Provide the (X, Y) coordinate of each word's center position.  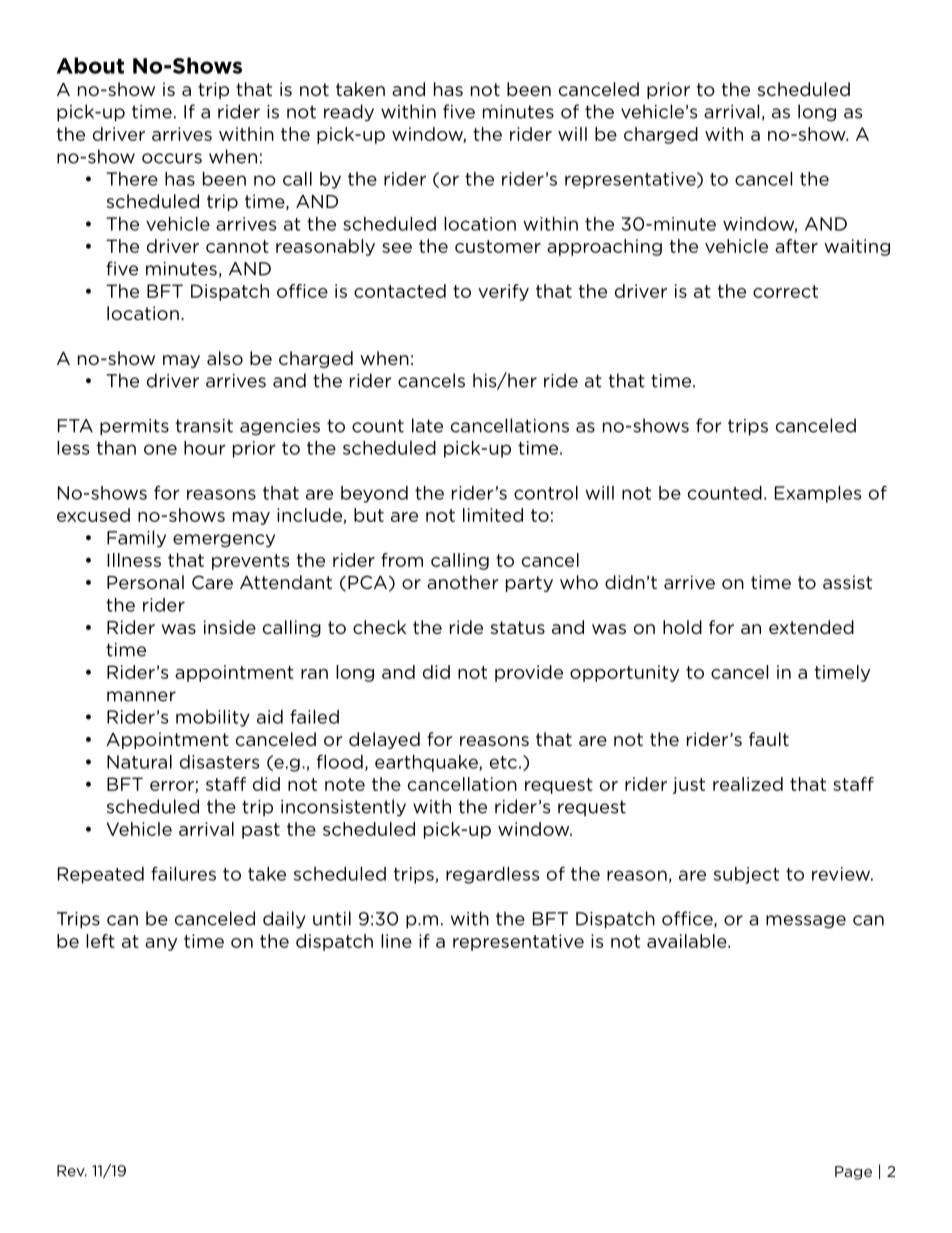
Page (853, 1173)
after (796, 246)
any (161, 944)
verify (503, 292)
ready (349, 113)
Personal (145, 582)
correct (785, 291)
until (332, 918)
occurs (172, 158)
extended (811, 627)
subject (746, 875)
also (225, 358)
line (396, 941)
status (517, 627)
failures (183, 874)
